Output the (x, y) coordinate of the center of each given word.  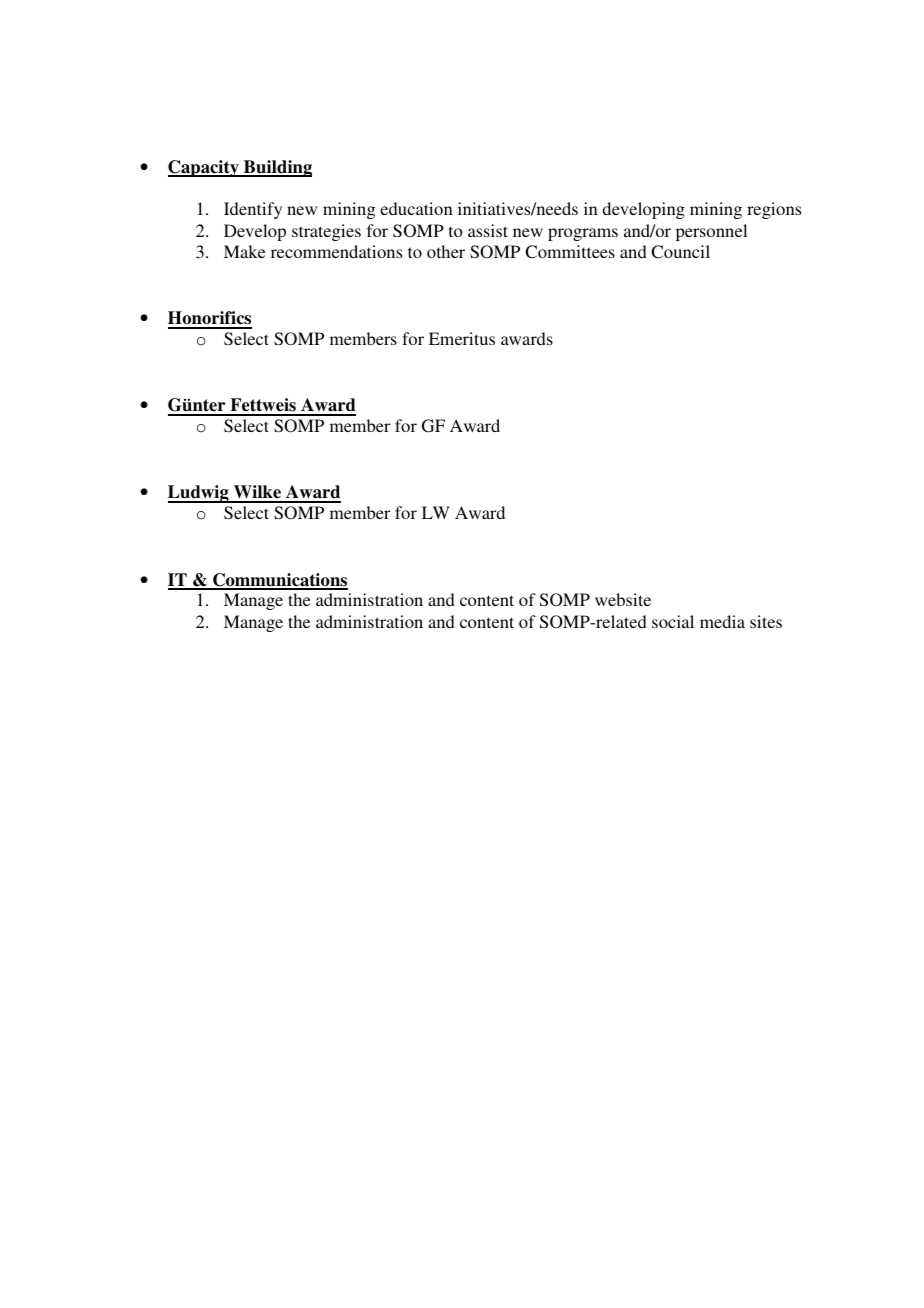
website (623, 599)
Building (277, 168)
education (416, 208)
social (673, 621)
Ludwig (199, 494)
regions (774, 210)
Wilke (257, 493)
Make (244, 251)
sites (766, 621)
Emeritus (462, 338)
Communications (279, 581)
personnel (711, 232)
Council (680, 252)
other (446, 251)
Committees (570, 252)
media (722, 621)
